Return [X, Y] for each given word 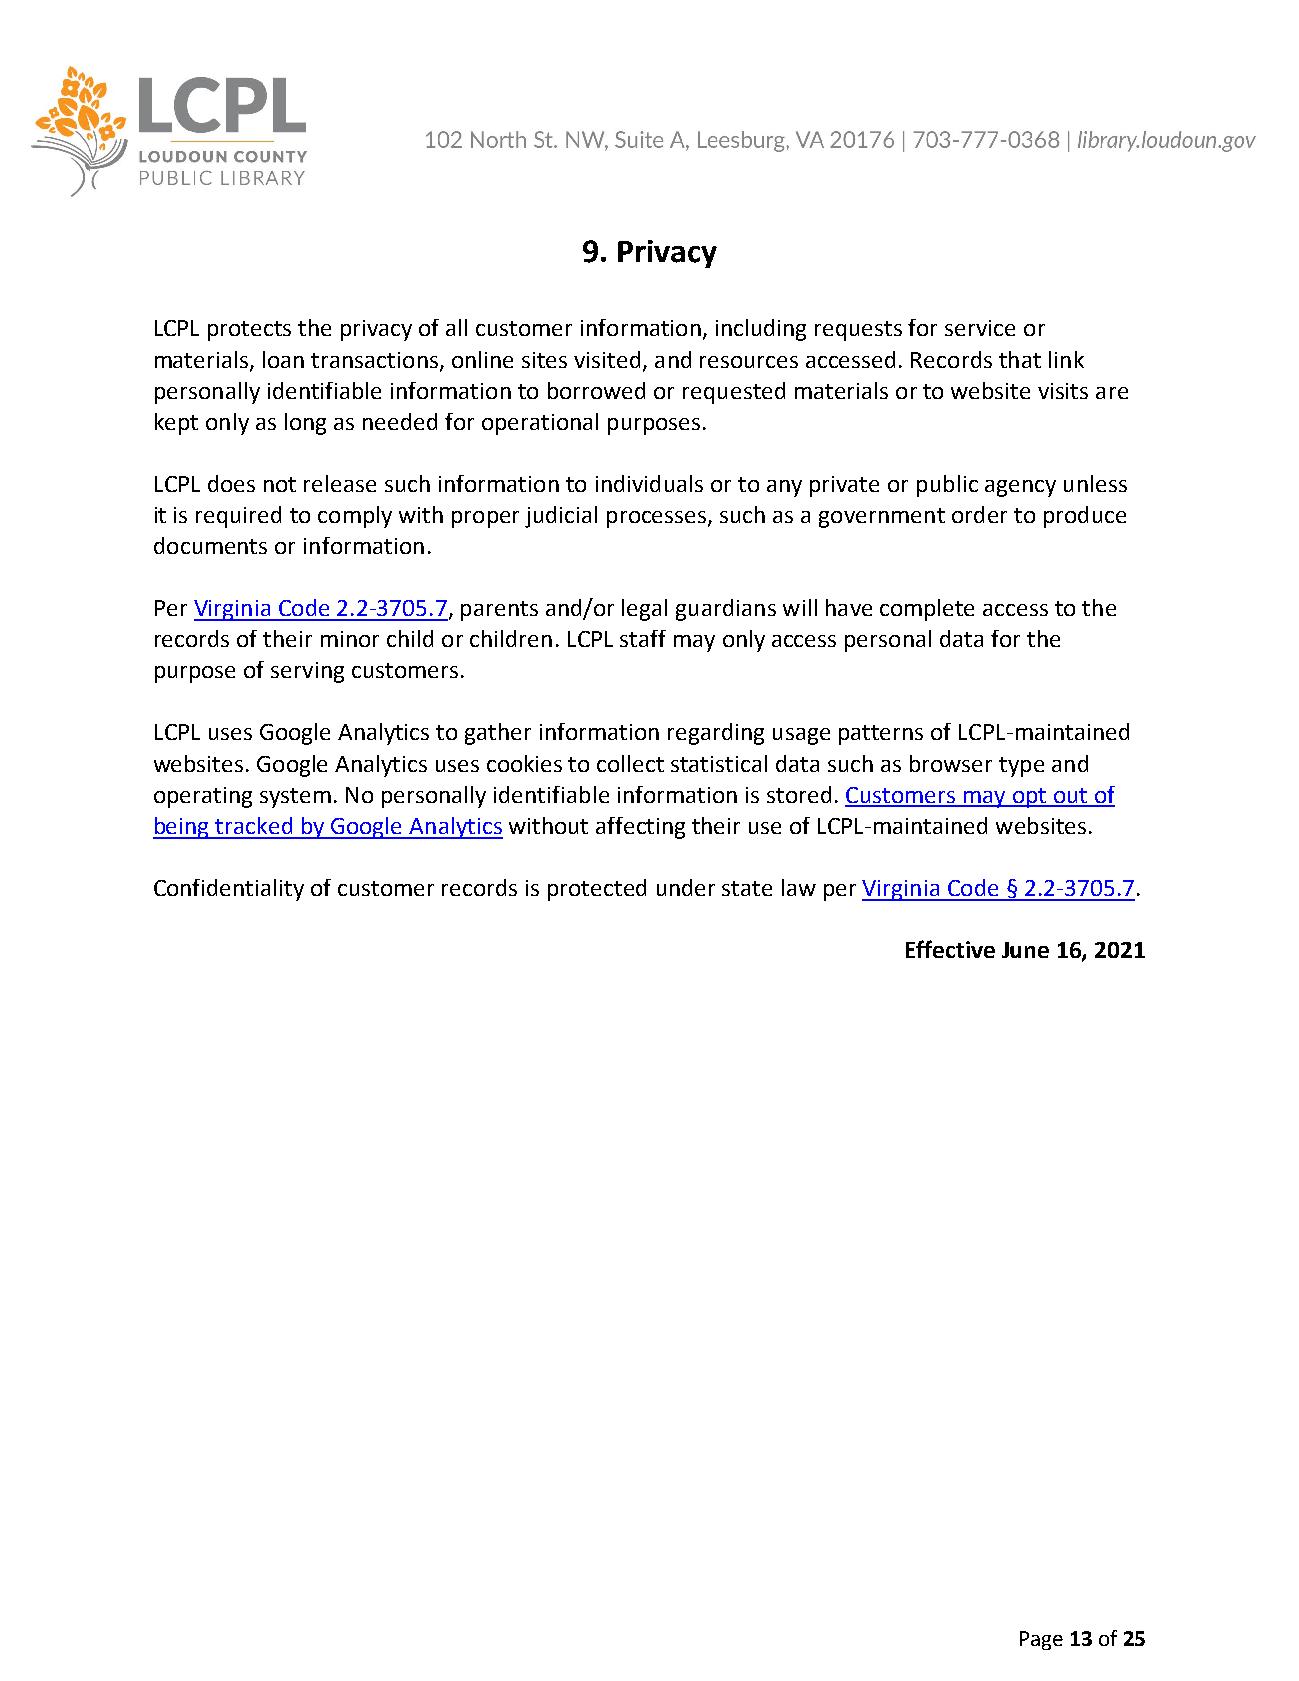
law [799, 887]
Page [1041, 1640]
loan [283, 359]
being [182, 828]
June [1025, 950]
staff [643, 638]
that [1020, 359]
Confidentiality [229, 890]
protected [597, 890]
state [747, 888]
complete [927, 610]
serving [307, 672]
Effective [950, 949]
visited [607, 359]
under [686, 887]
